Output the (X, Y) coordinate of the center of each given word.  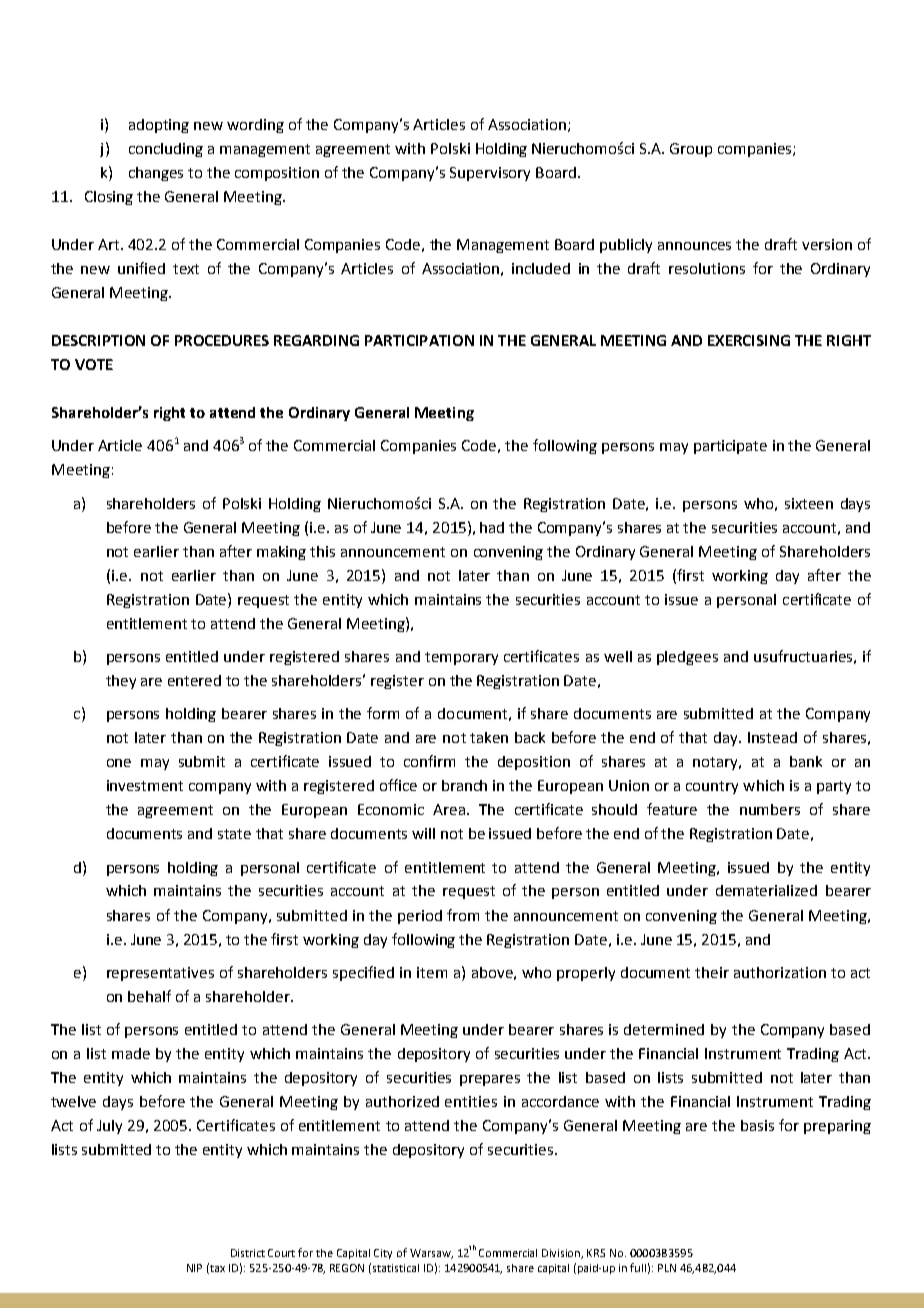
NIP (194, 1268)
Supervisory (490, 174)
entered (194, 680)
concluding (166, 150)
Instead (772, 737)
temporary (461, 658)
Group (691, 150)
